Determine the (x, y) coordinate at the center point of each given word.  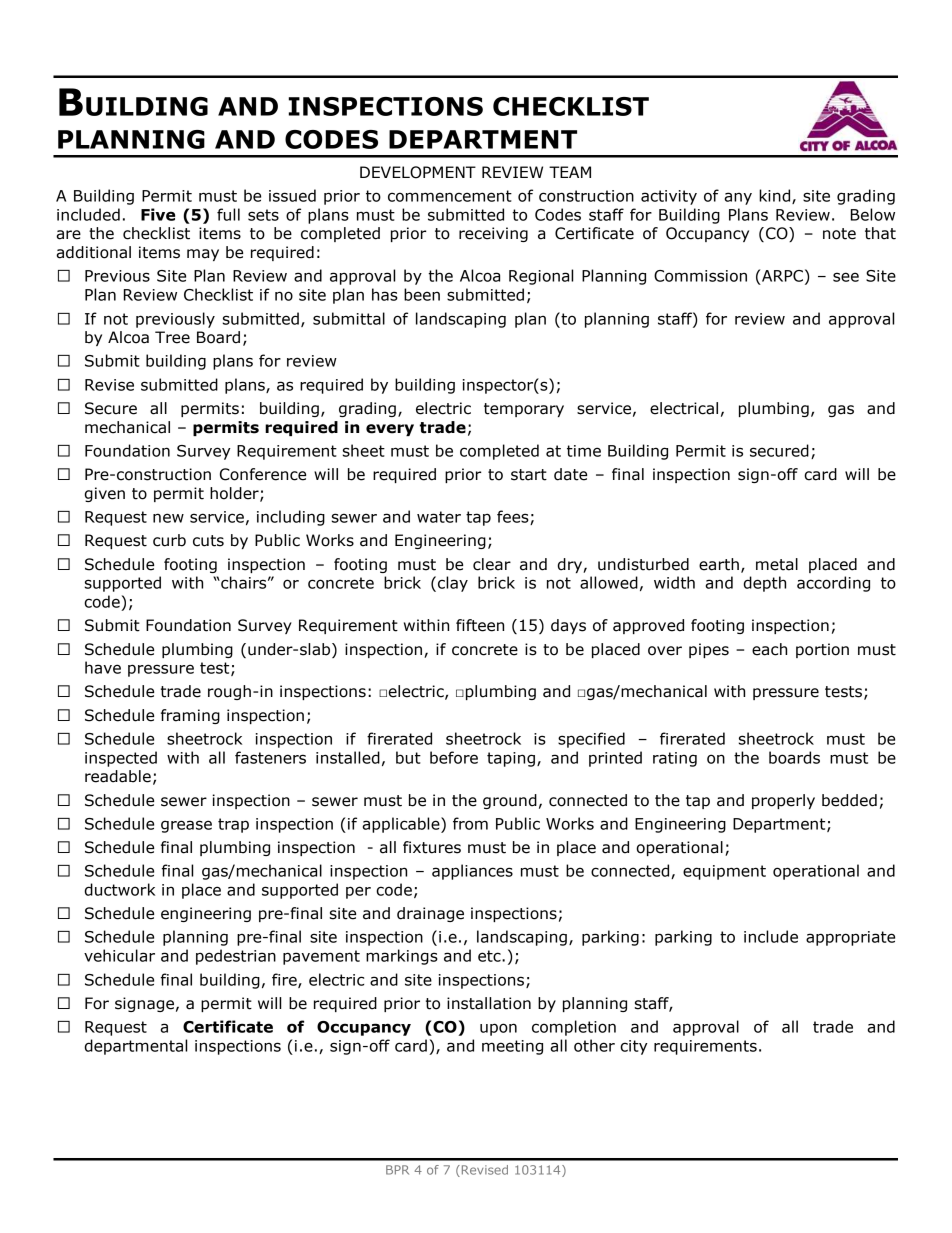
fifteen (480, 625)
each (769, 649)
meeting (512, 1047)
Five (158, 214)
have (103, 667)
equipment (724, 872)
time (584, 451)
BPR (397, 1170)
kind (776, 196)
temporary (524, 410)
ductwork (119, 889)
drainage (430, 914)
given (104, 494)
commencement (450, 196)
